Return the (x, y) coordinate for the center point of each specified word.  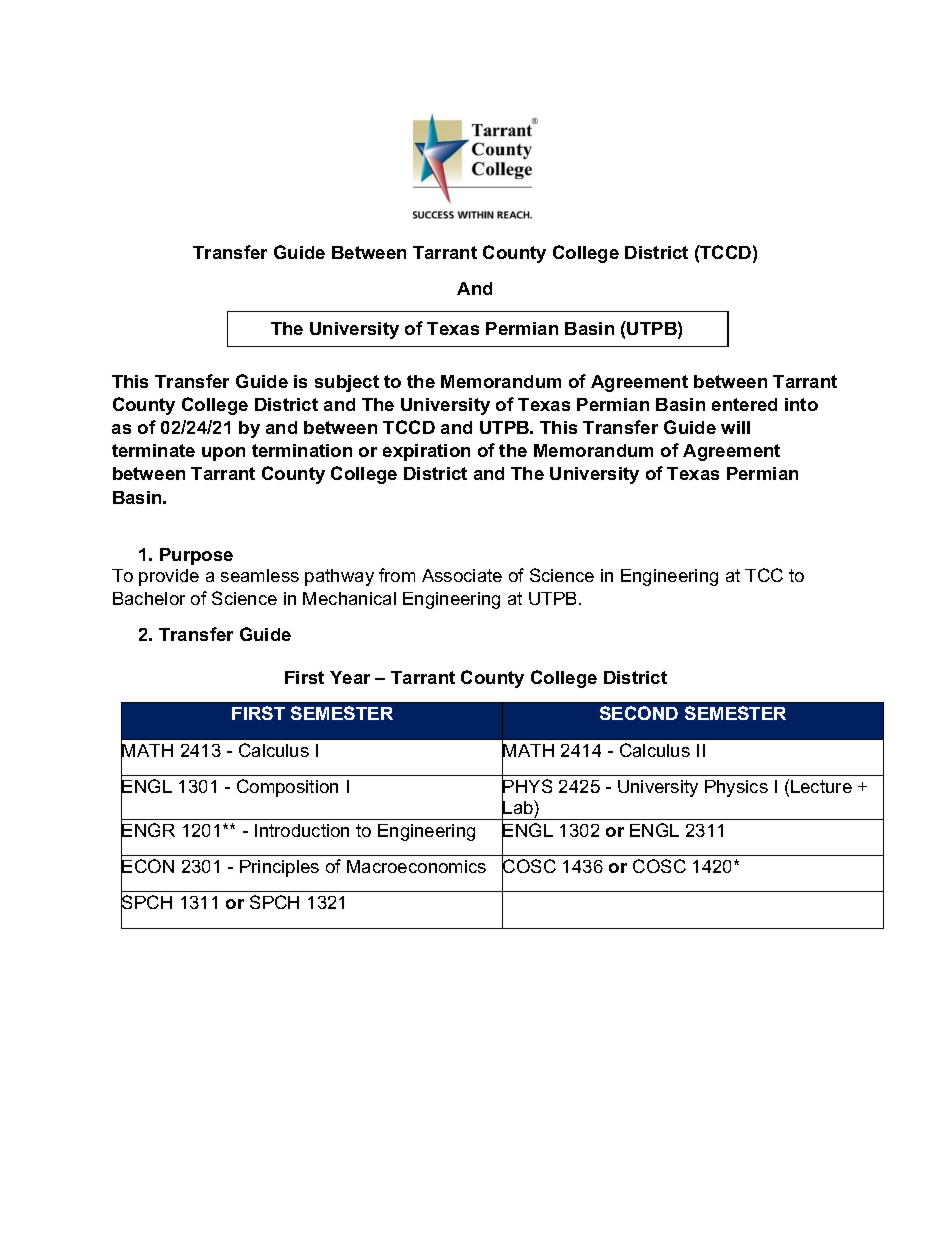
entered (744, 404)
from (397, 575)
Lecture (821, 786)
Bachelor (149, 598)
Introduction (302, 830)
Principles (279, 868)
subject (347, 383)
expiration (426, 452)
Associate (462, 575)
